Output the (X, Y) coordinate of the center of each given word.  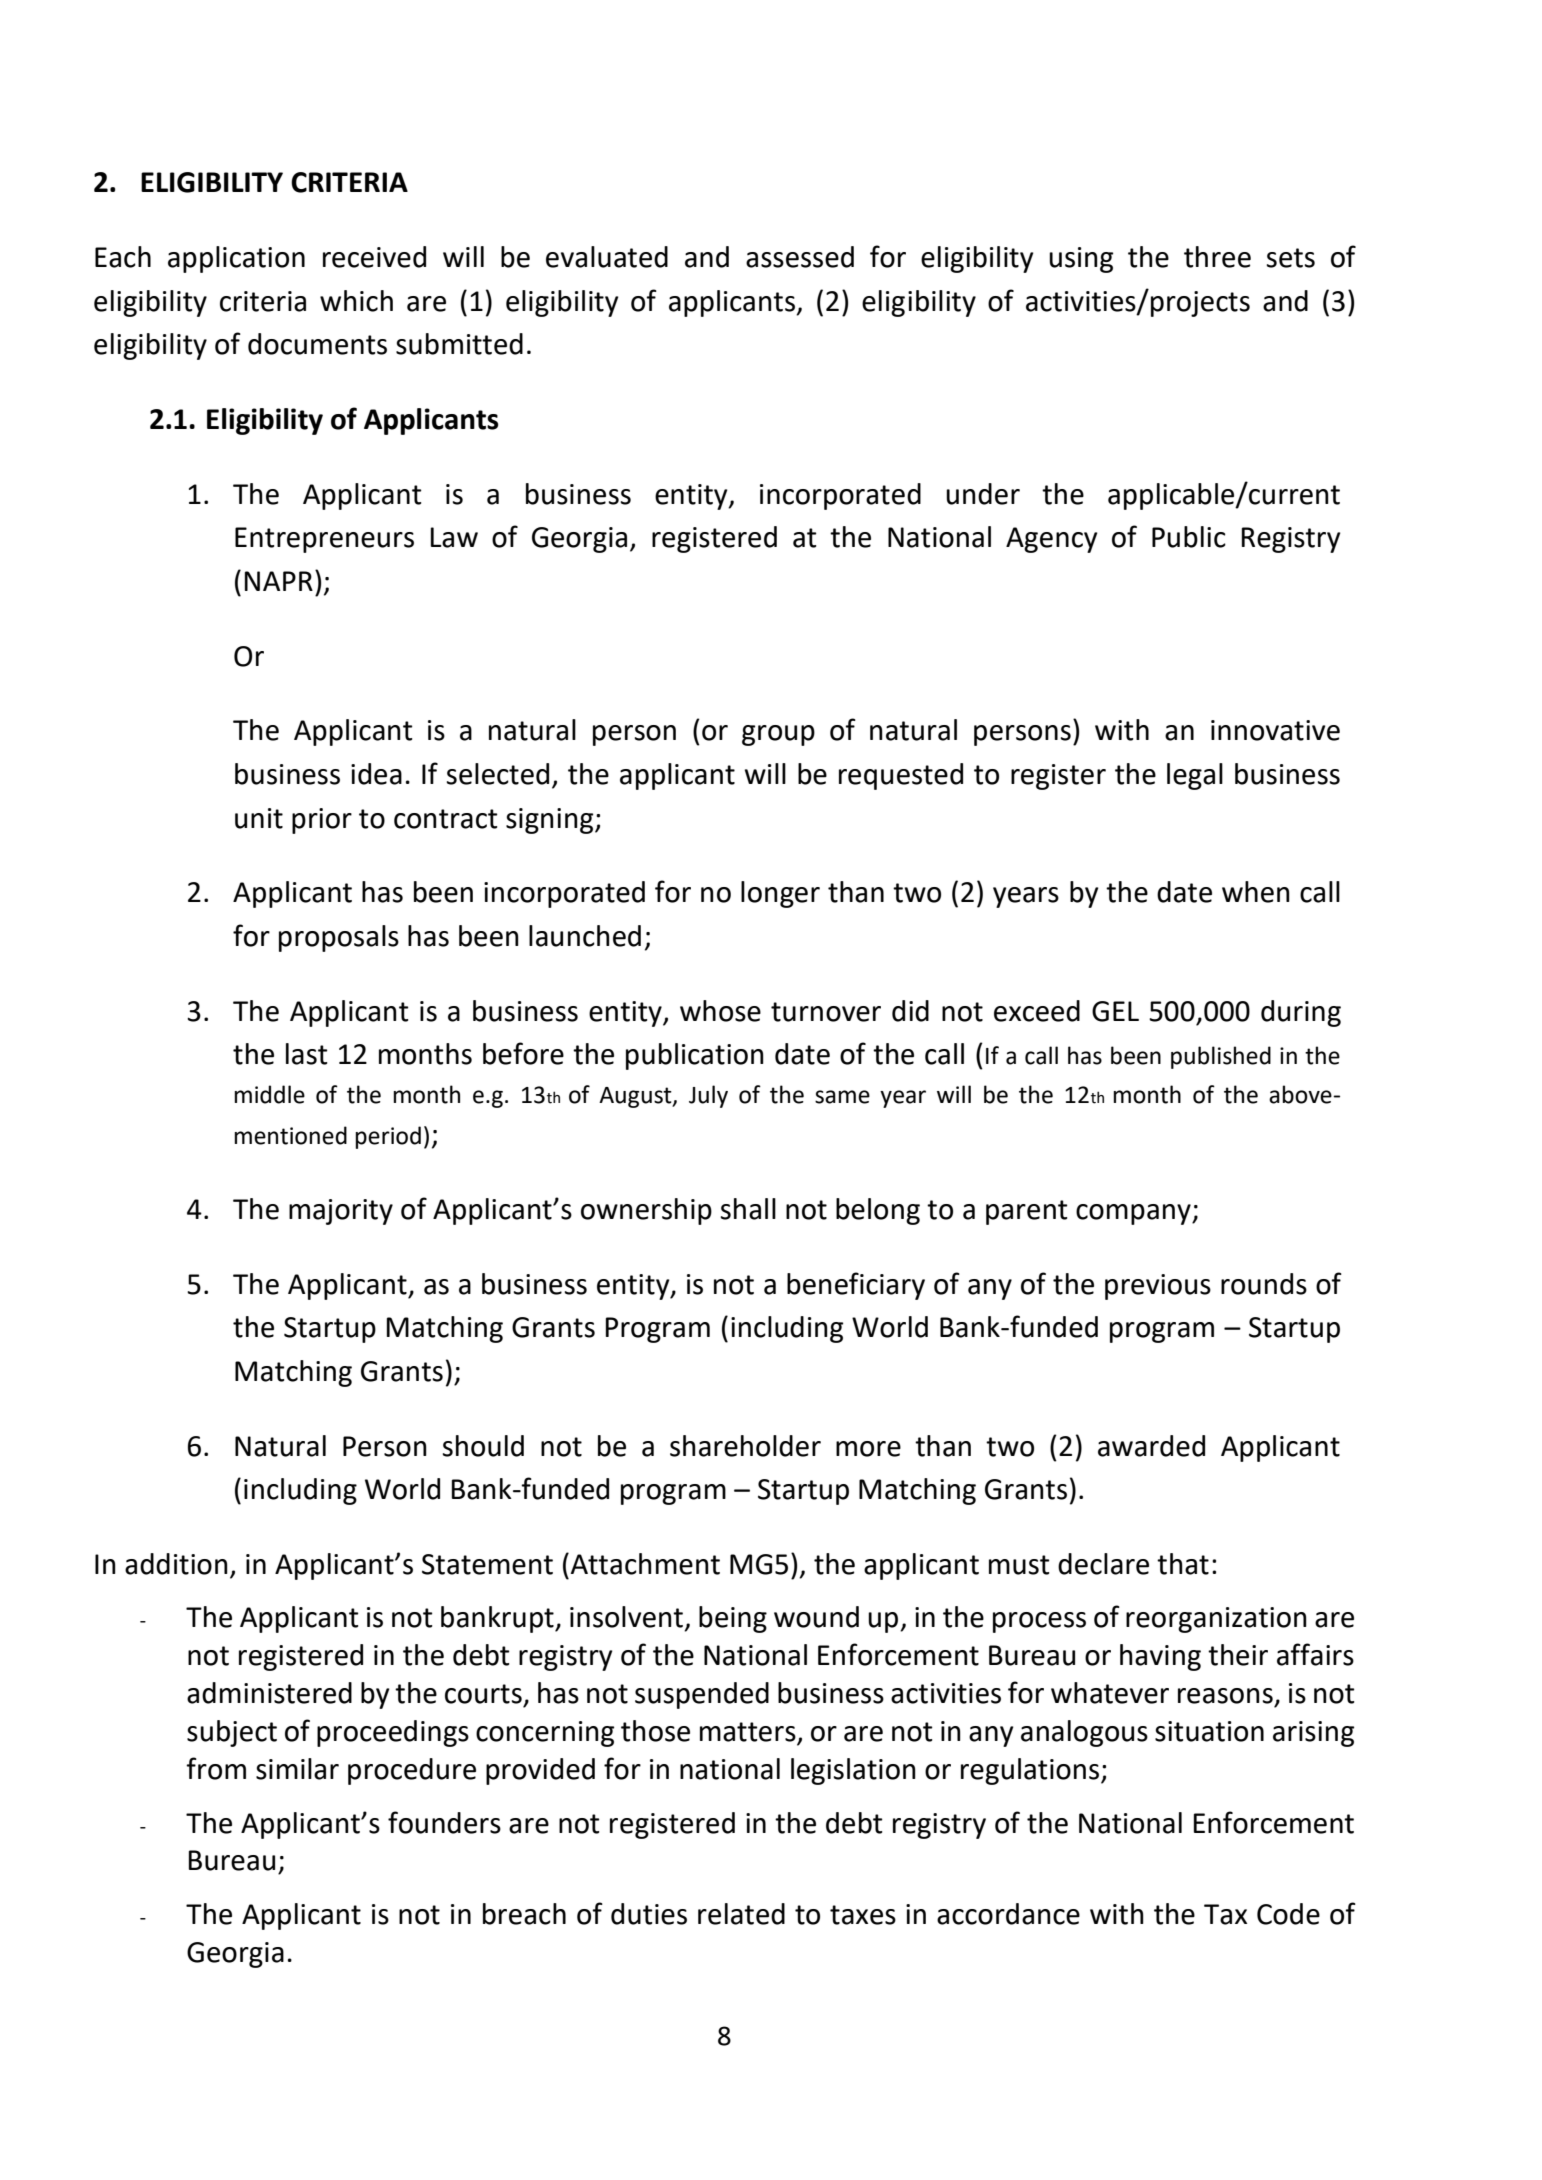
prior (322, 821)
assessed (800, 257)
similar (297, 1769)
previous (1158, 1287)
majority (341, 1212)
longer (780, 894)
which (356, 301)
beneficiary (856, 1286)
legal (1195, 776)
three (1217, 257)
